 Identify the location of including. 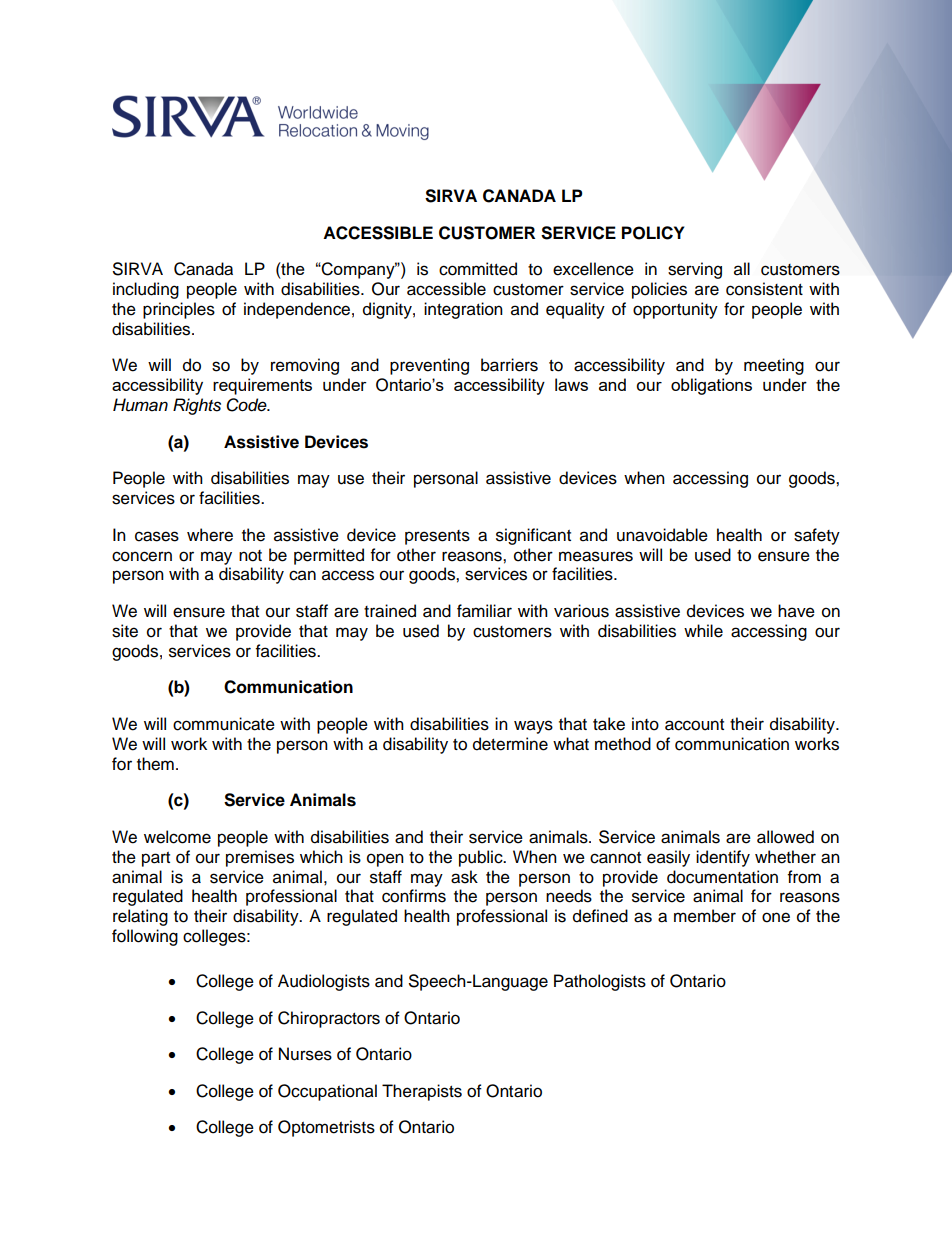
(146, 290).
